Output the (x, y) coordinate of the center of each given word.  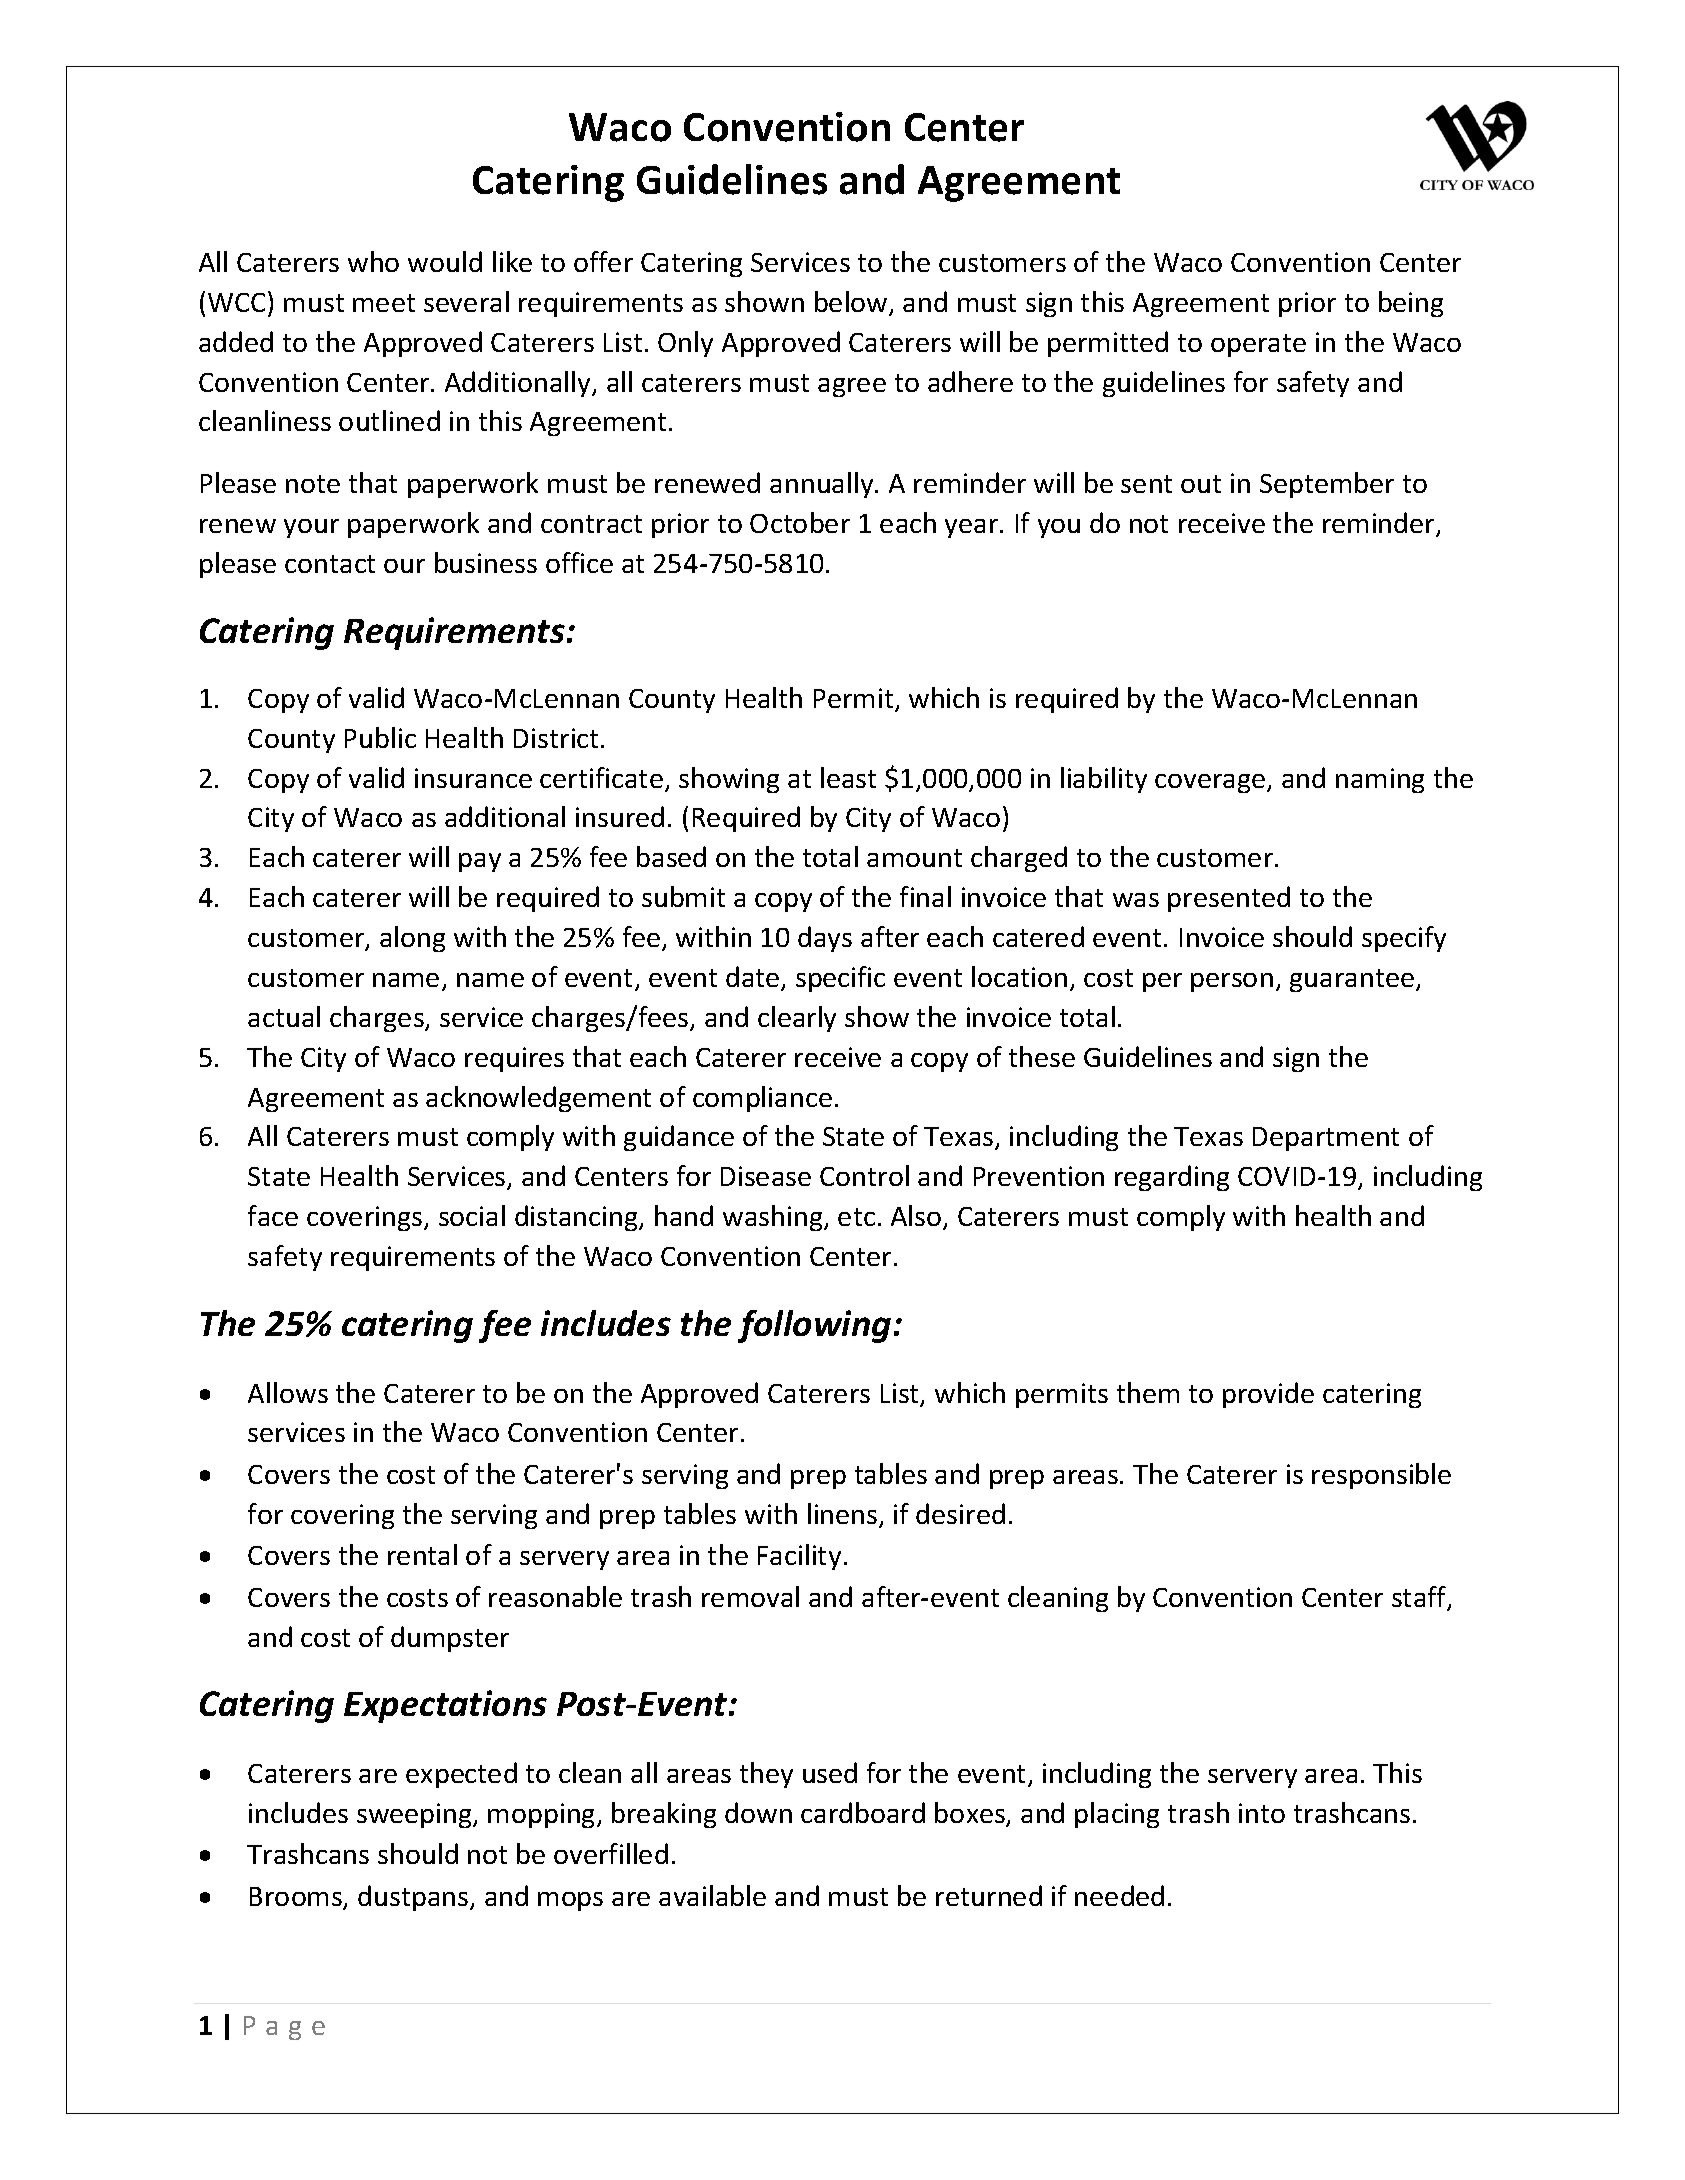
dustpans (414, 1898)
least (848, 777)
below (852, 303)
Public (380, 737)
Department (1326, 1139)
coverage (1211, 783)
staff (1420, 1598)
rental (422, 1554)
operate (1258, 345)
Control (864, 1175)
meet (384, 303)
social (472, 1215)
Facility (799, 1557)
